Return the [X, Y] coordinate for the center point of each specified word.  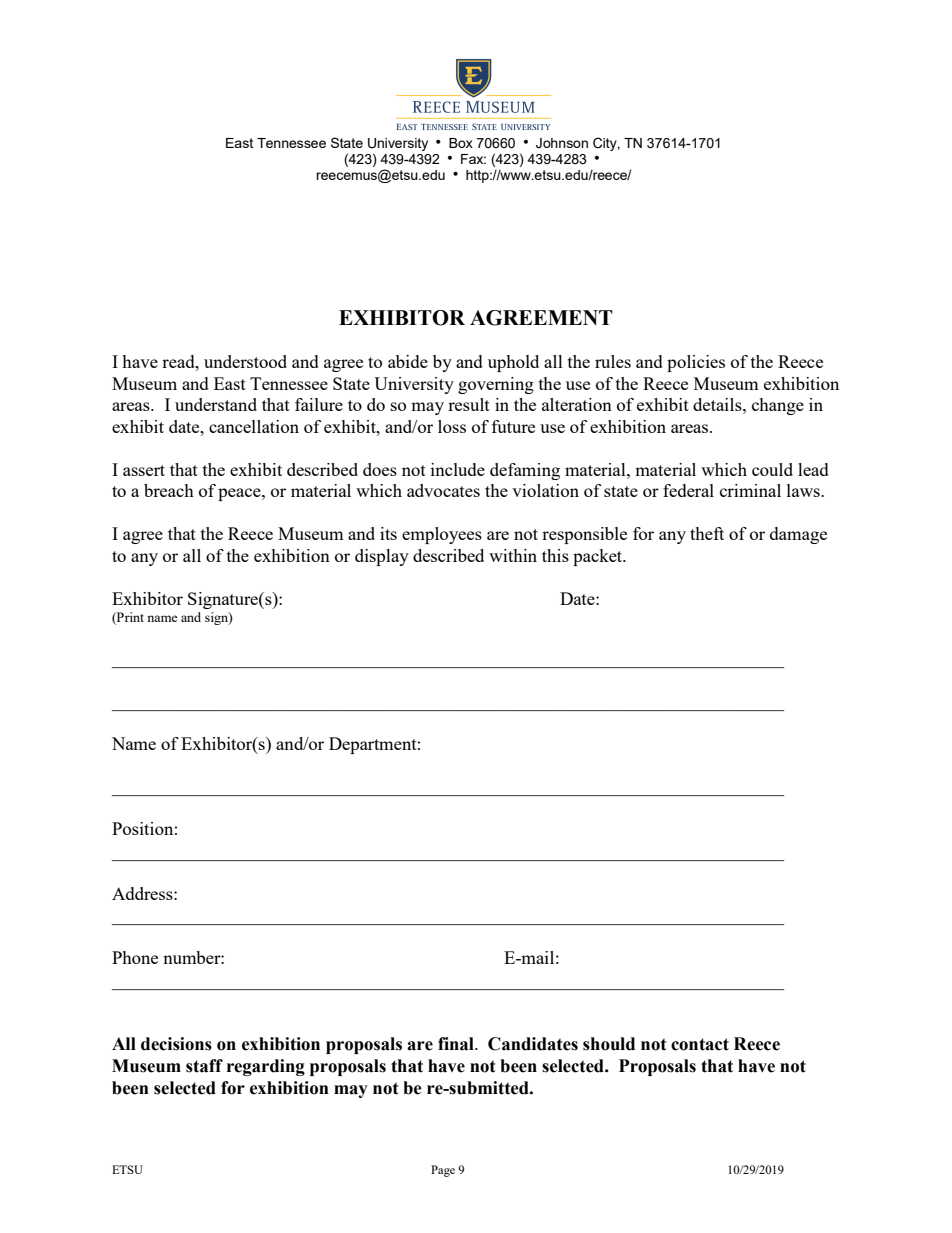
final [457, 1044]
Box [461, 143]
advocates [443, 490]
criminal [750, 490]
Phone [135, 957]
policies [696, 363]
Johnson [562, 143]
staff [204, 1066]
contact [700, 1044]
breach [169, 490]
